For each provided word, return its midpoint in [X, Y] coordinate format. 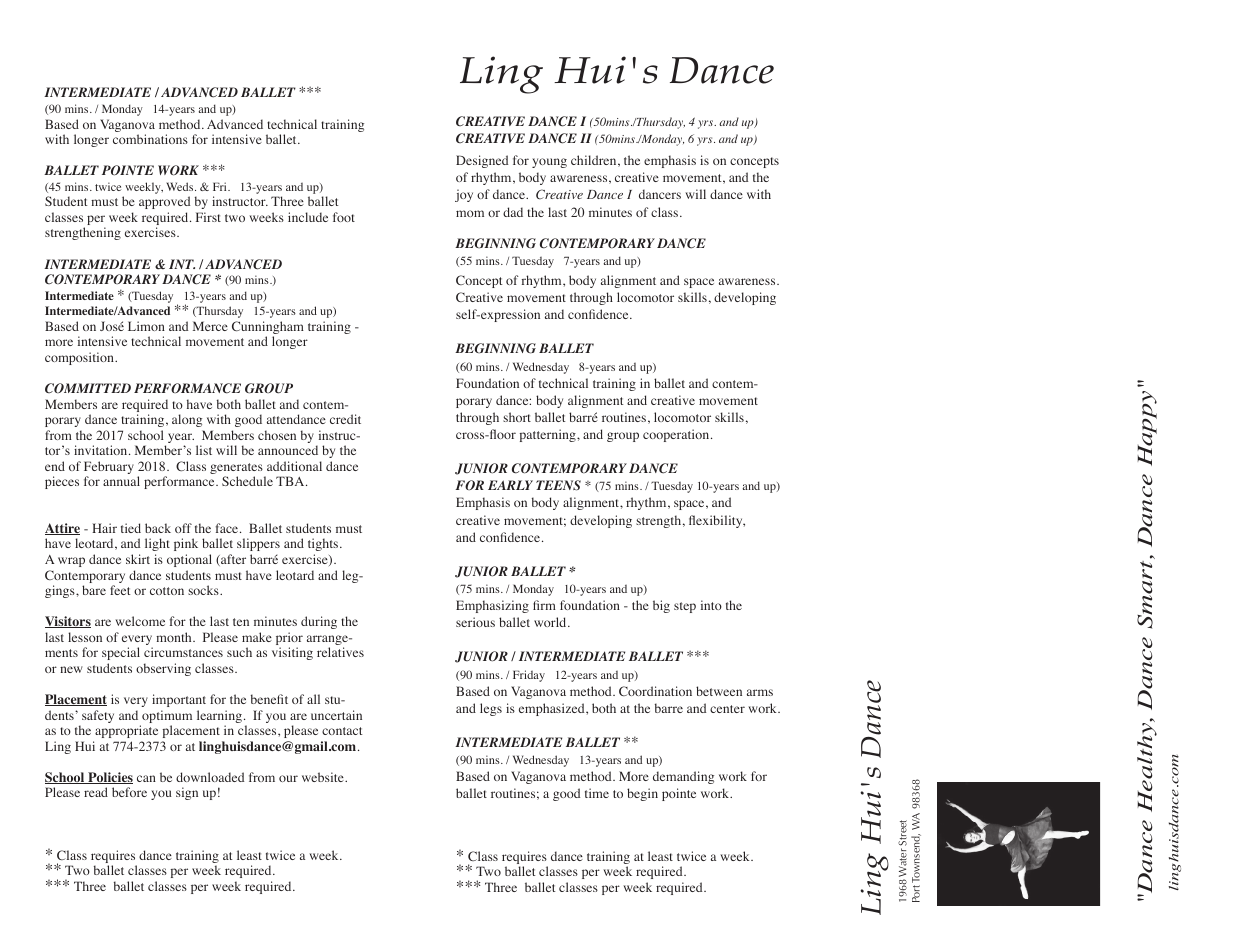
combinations [150, 139]
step [685, 607]
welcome [140, 621]
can [146, 778]
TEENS [558, 485]
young [549, 163]
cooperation [677, 435]
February [109, 469]
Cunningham [268, 329]
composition [80, 358]
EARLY [510, 485]
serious [475, 622]
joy [464, 195]
